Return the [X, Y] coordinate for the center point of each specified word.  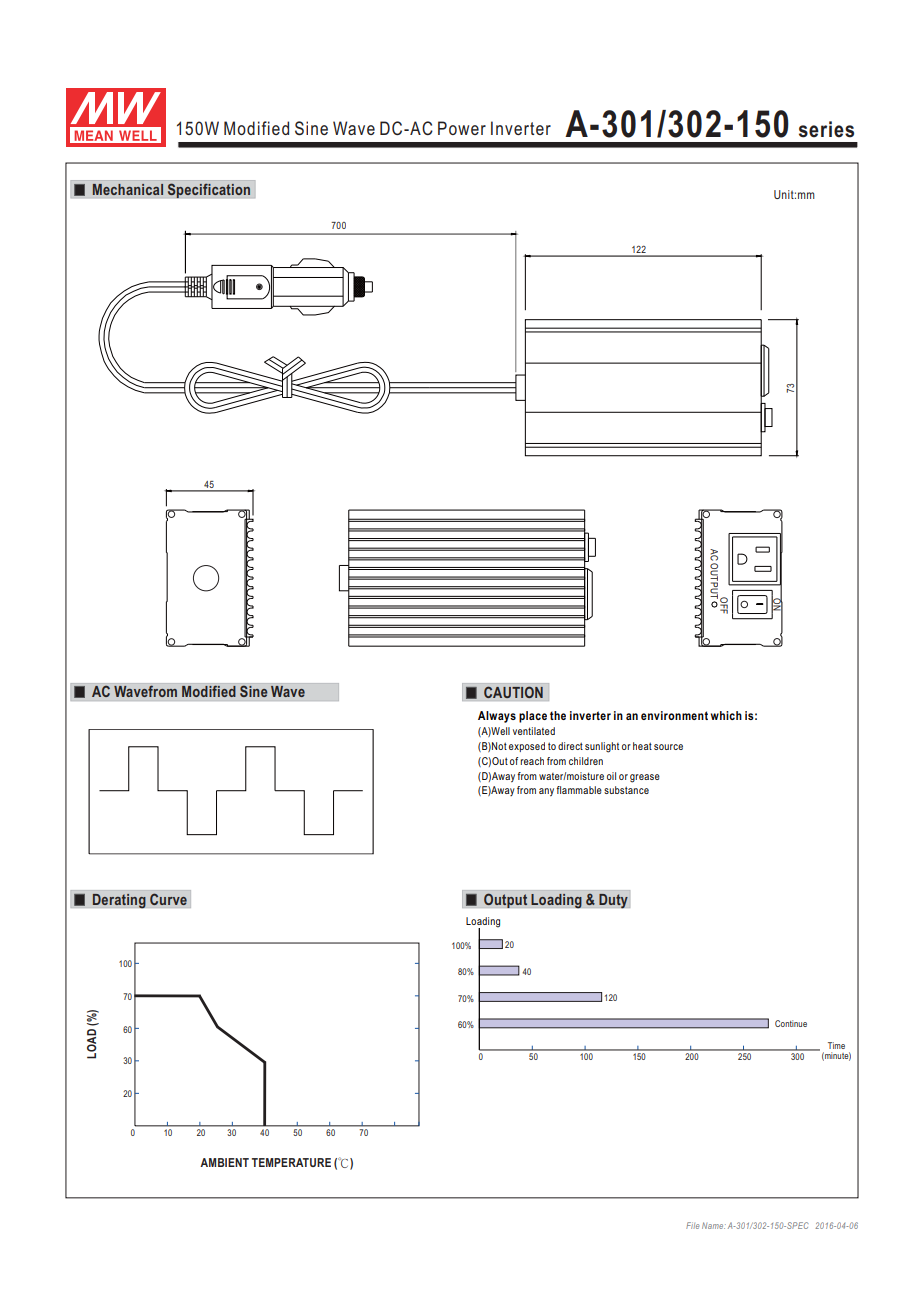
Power [462, 128]
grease [645, 778]
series [826, 129]
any [546, 792]
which [726, 715]
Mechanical [128, 189]
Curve [168, 899]
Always [497, 717]
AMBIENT [224, 1162]
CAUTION [513, 692]
